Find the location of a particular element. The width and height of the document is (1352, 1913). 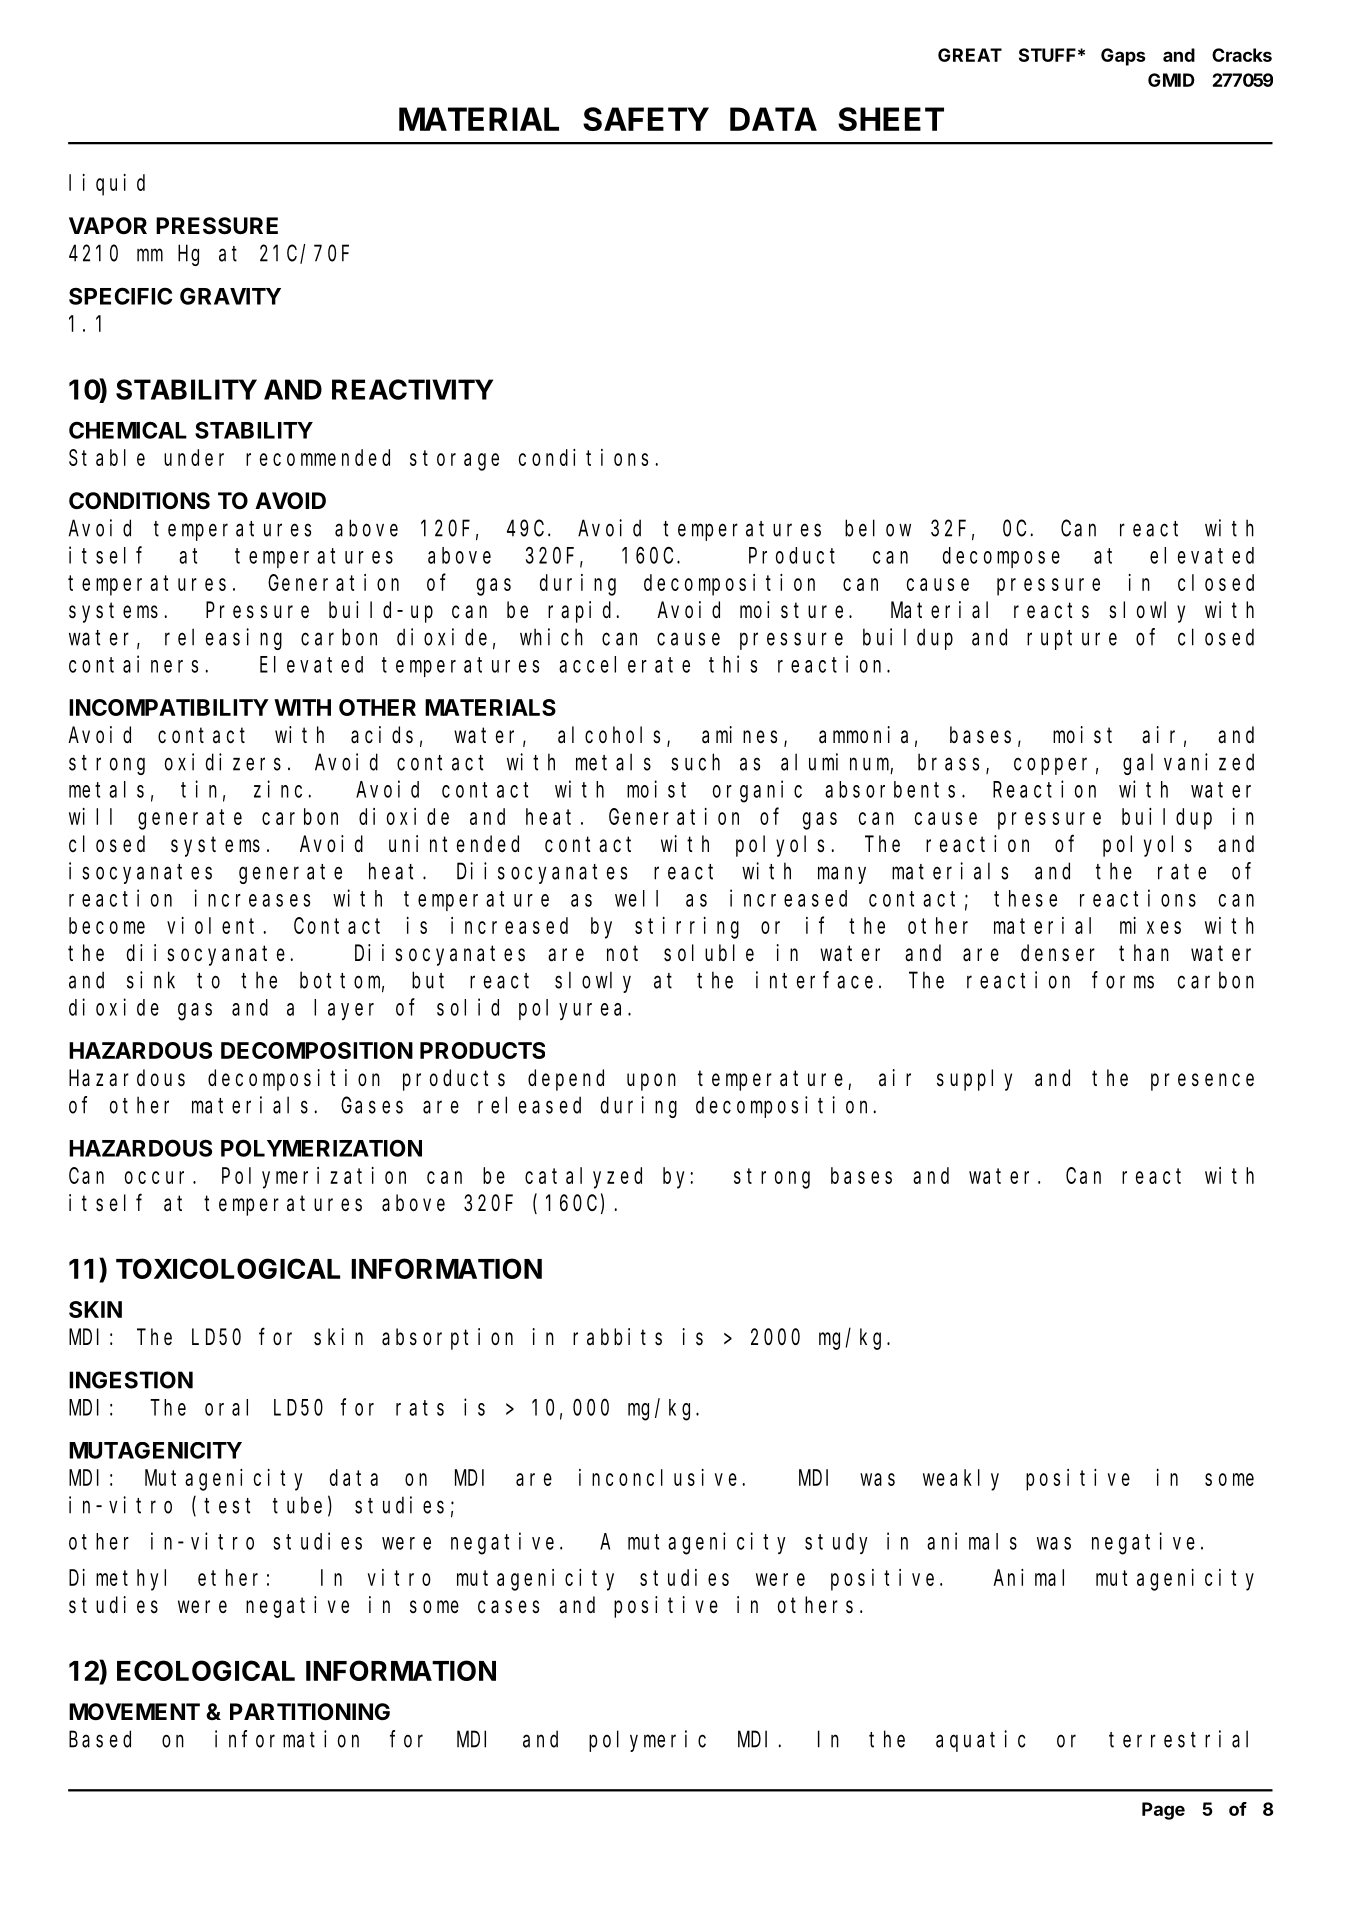

rupture is located at coordinates (1072, 640).
